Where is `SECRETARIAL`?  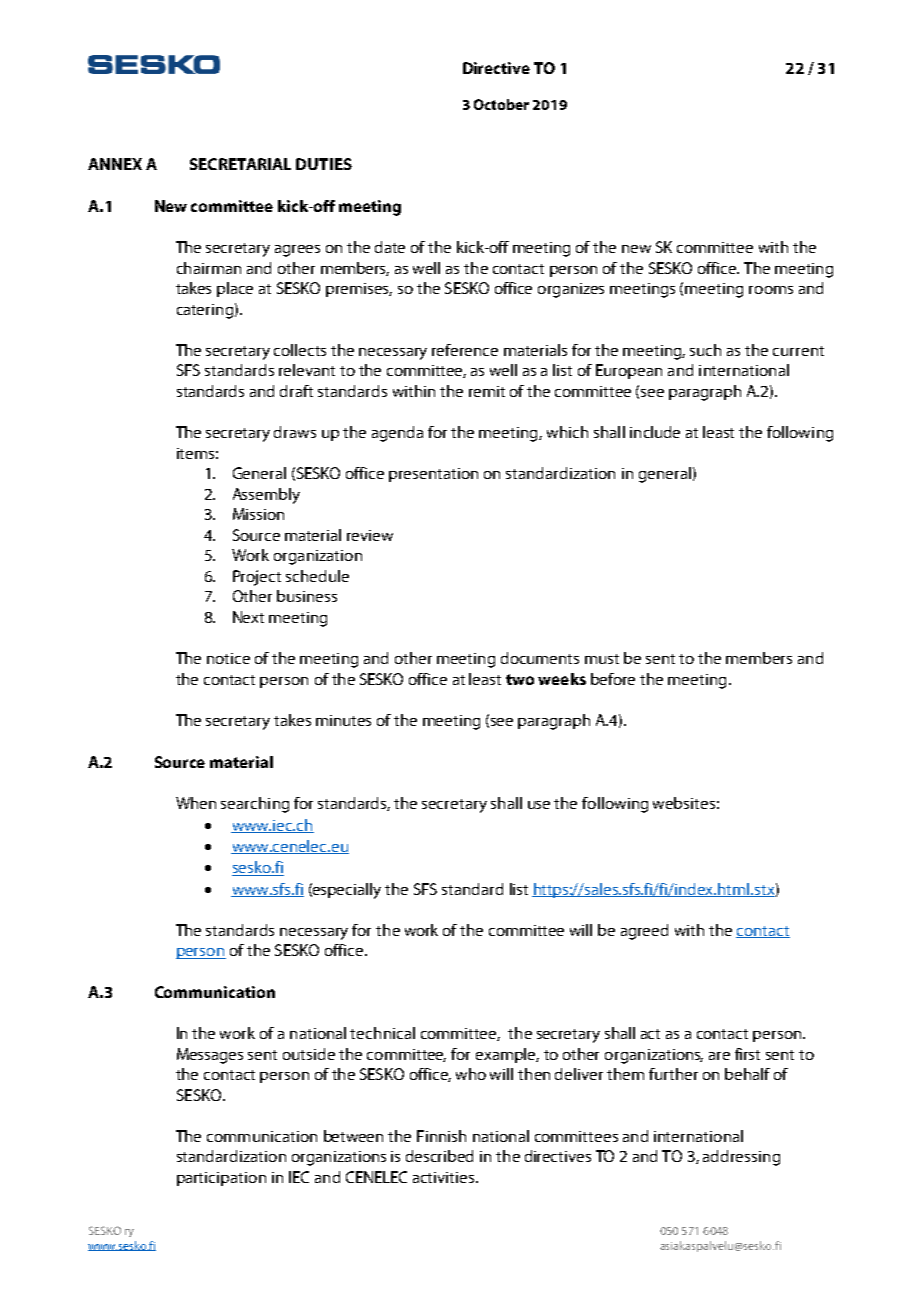
SECRETARIAL is located at coordinates (240, 164).
